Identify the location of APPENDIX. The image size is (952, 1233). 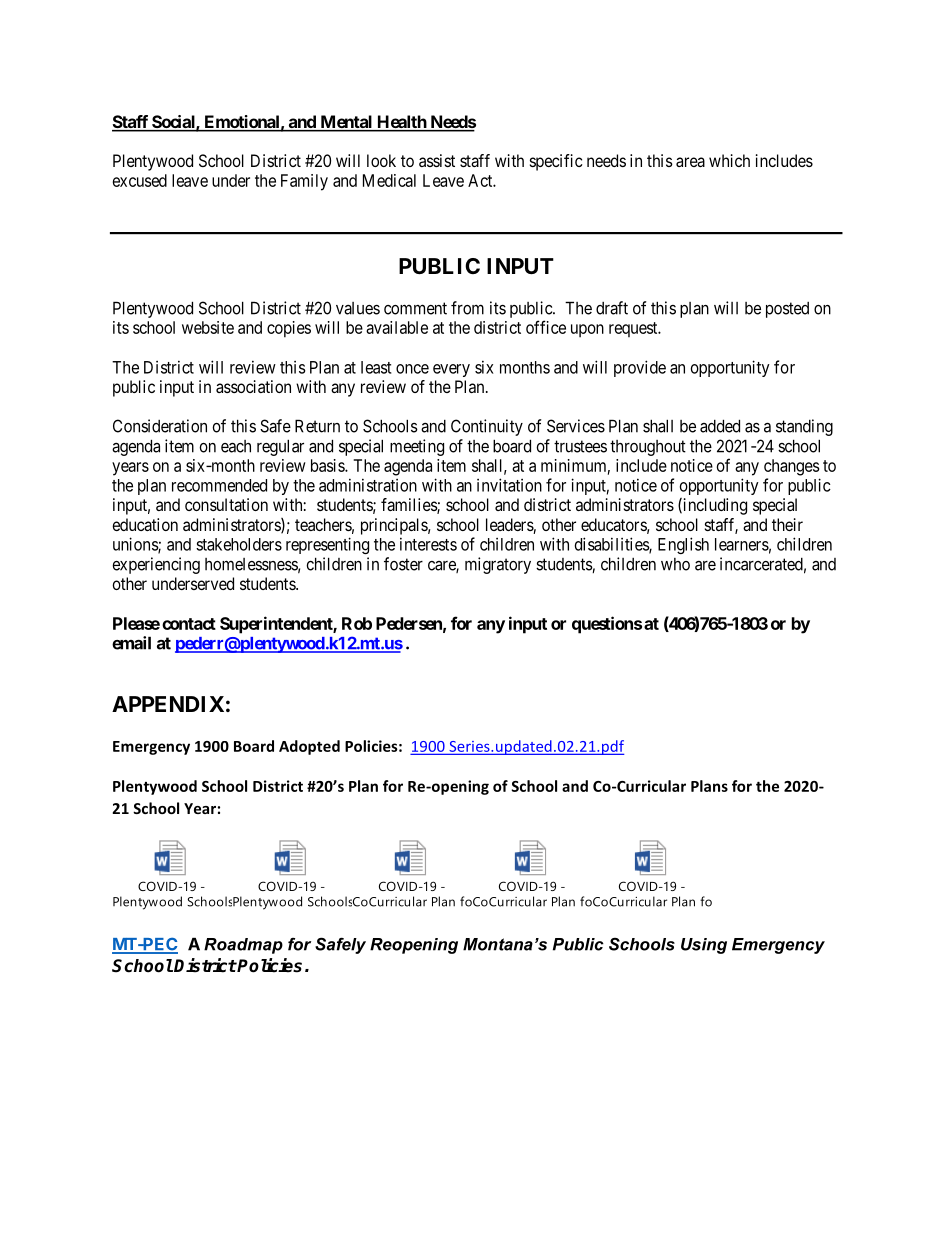
(168, 704).
